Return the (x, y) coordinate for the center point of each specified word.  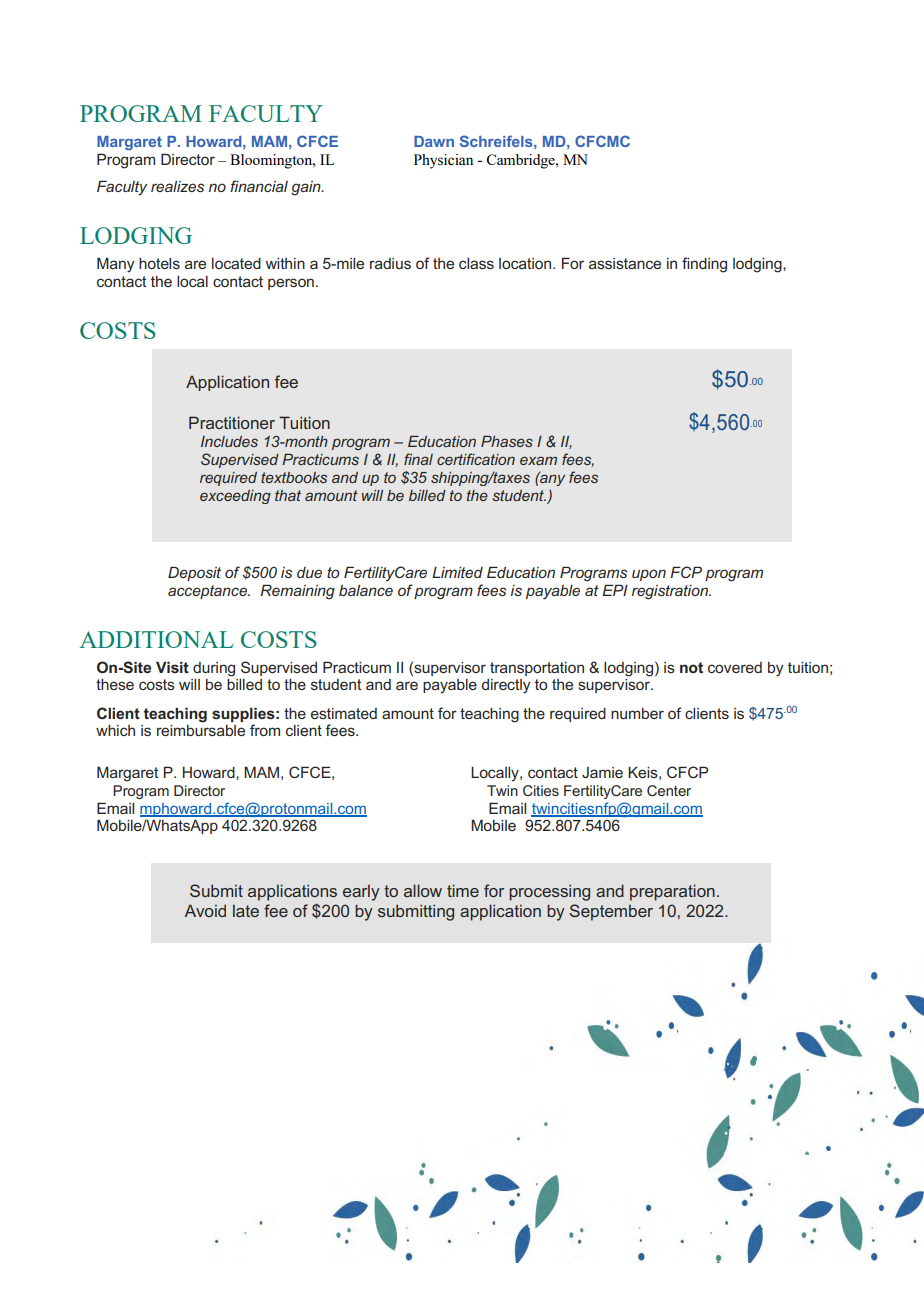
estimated (344, 713)
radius (390, 263)
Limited (457, 572)
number (637, 713)
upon (649, 575)
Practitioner (232, 422)
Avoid (205, 910)
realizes (177, 186)
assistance (625, 263)
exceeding (235, 497)
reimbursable (201, 729)
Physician (443, 161)
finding (704, 265)
